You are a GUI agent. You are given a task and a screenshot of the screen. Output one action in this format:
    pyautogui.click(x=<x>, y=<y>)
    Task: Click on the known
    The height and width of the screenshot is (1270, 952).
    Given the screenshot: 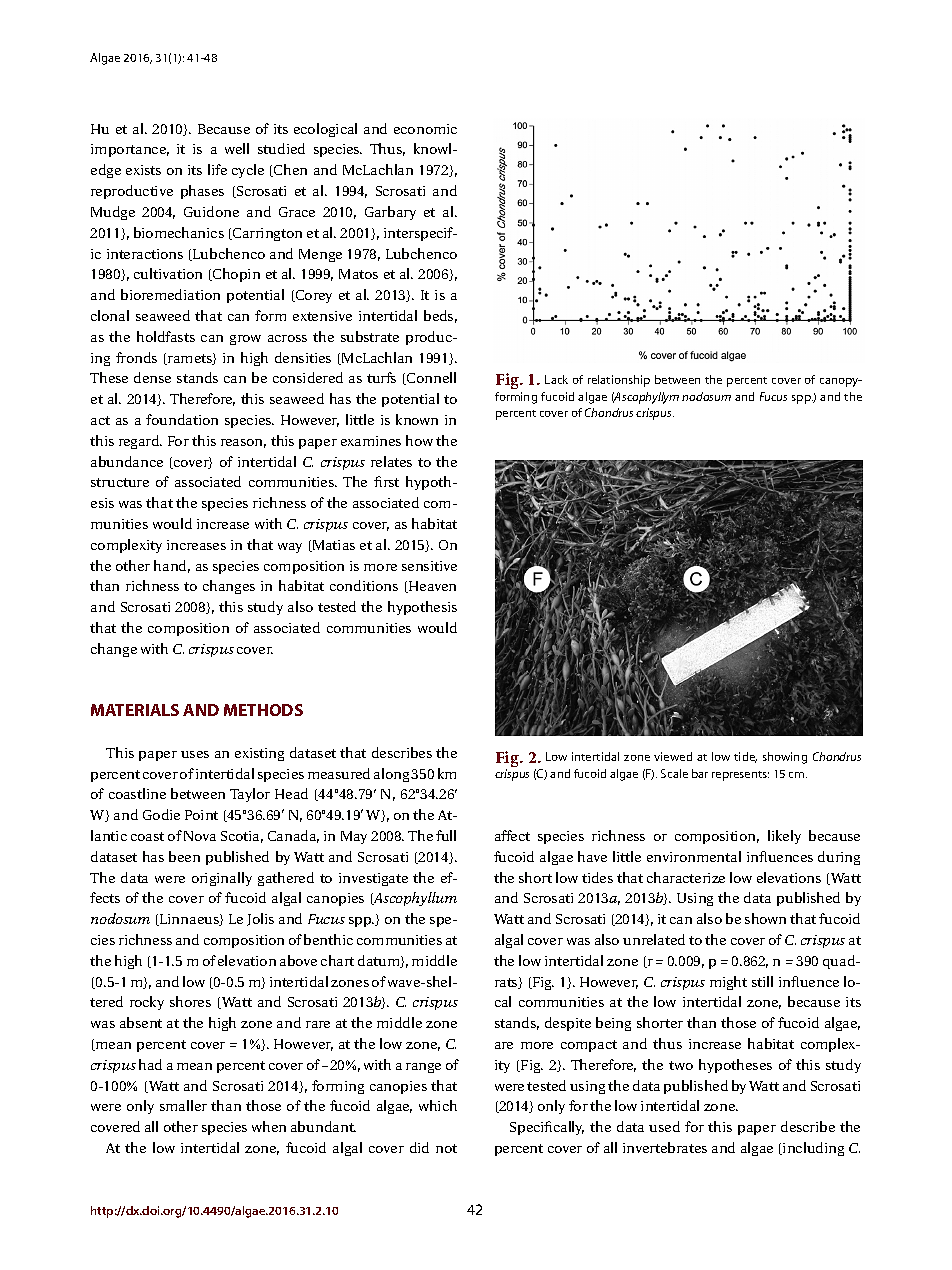 What is the action you would take?
    pyautogui.click(x=417, y=419)
